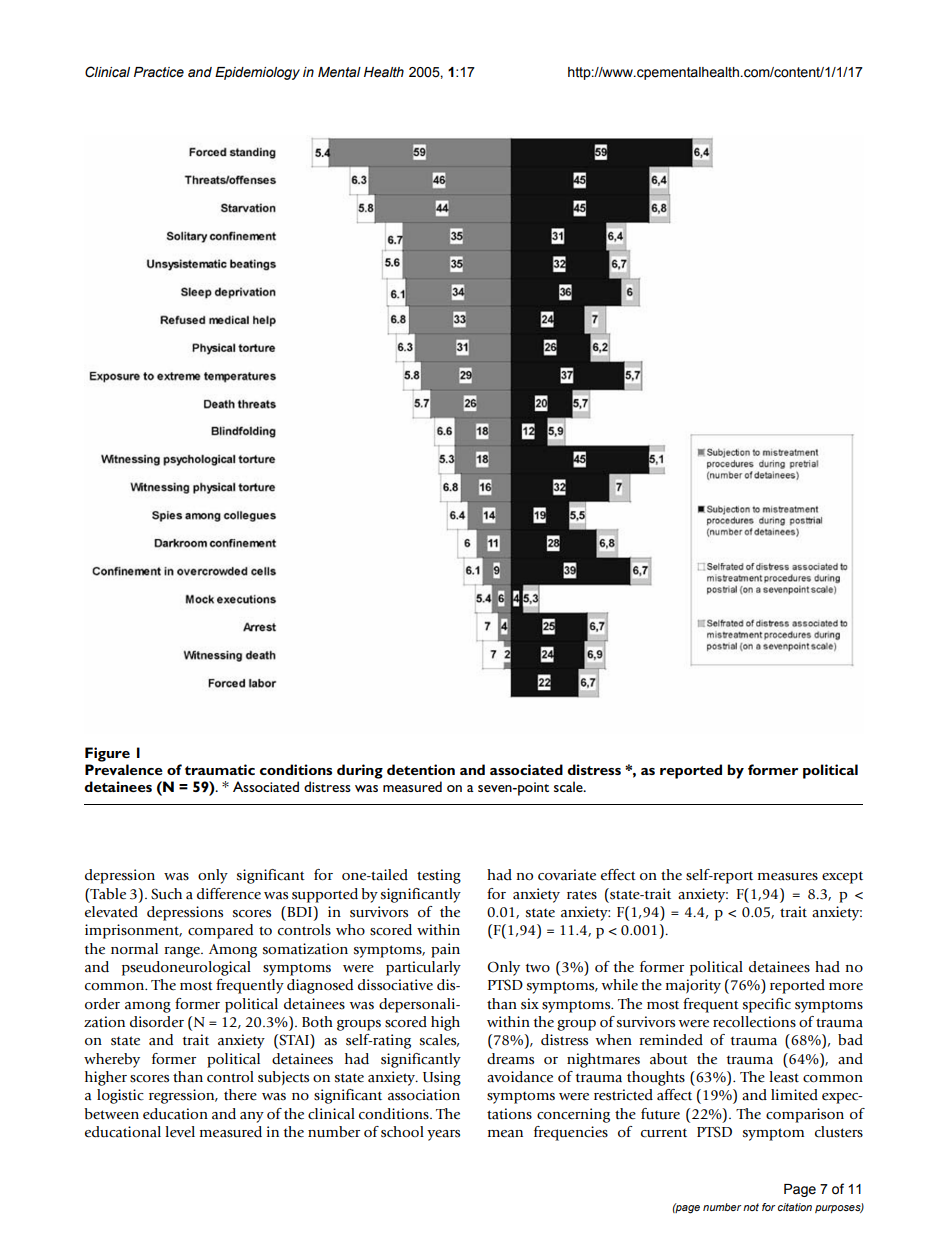  I want to click on Figure, so click(107, 754).
